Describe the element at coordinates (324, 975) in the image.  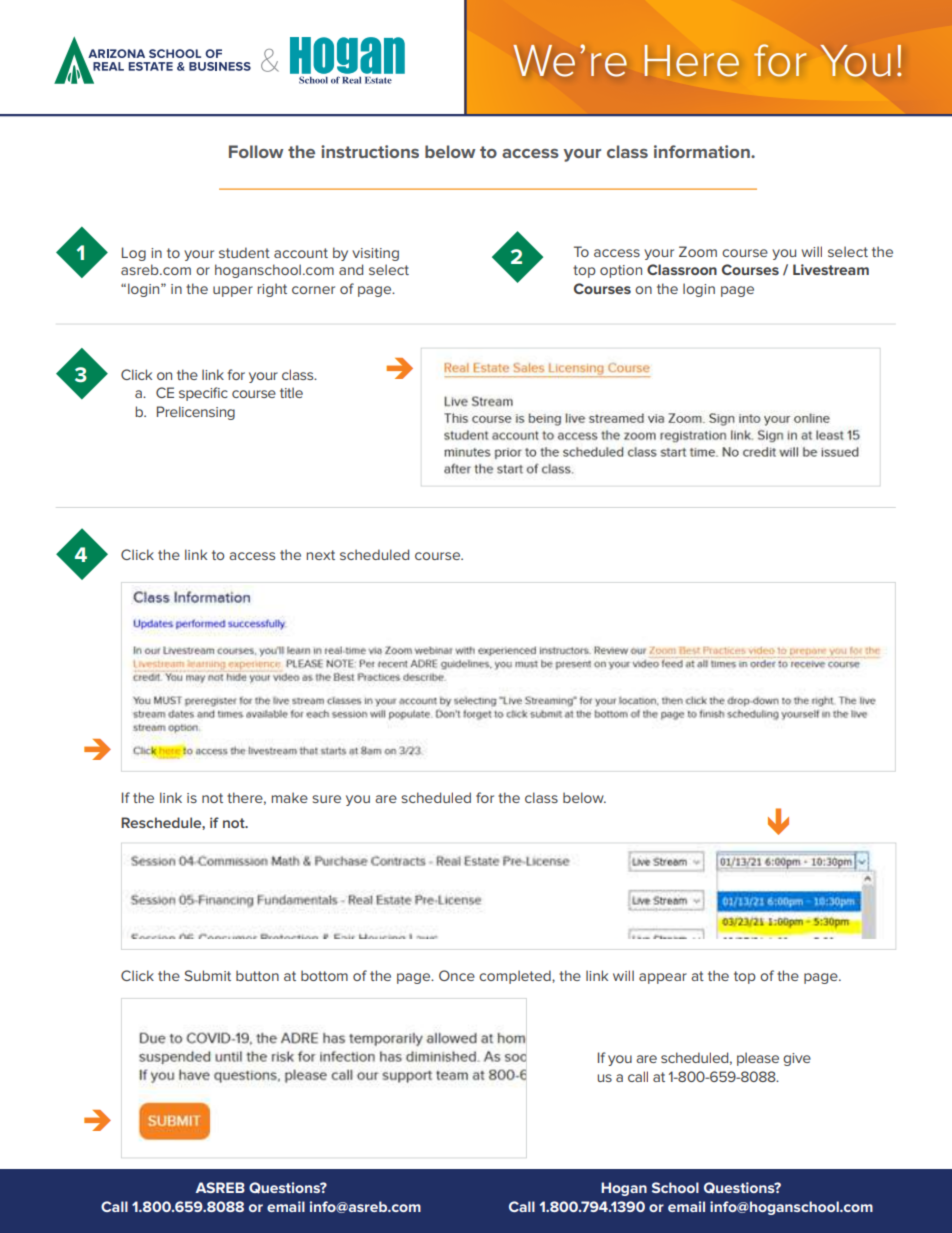
I see `bottom` at that location.
